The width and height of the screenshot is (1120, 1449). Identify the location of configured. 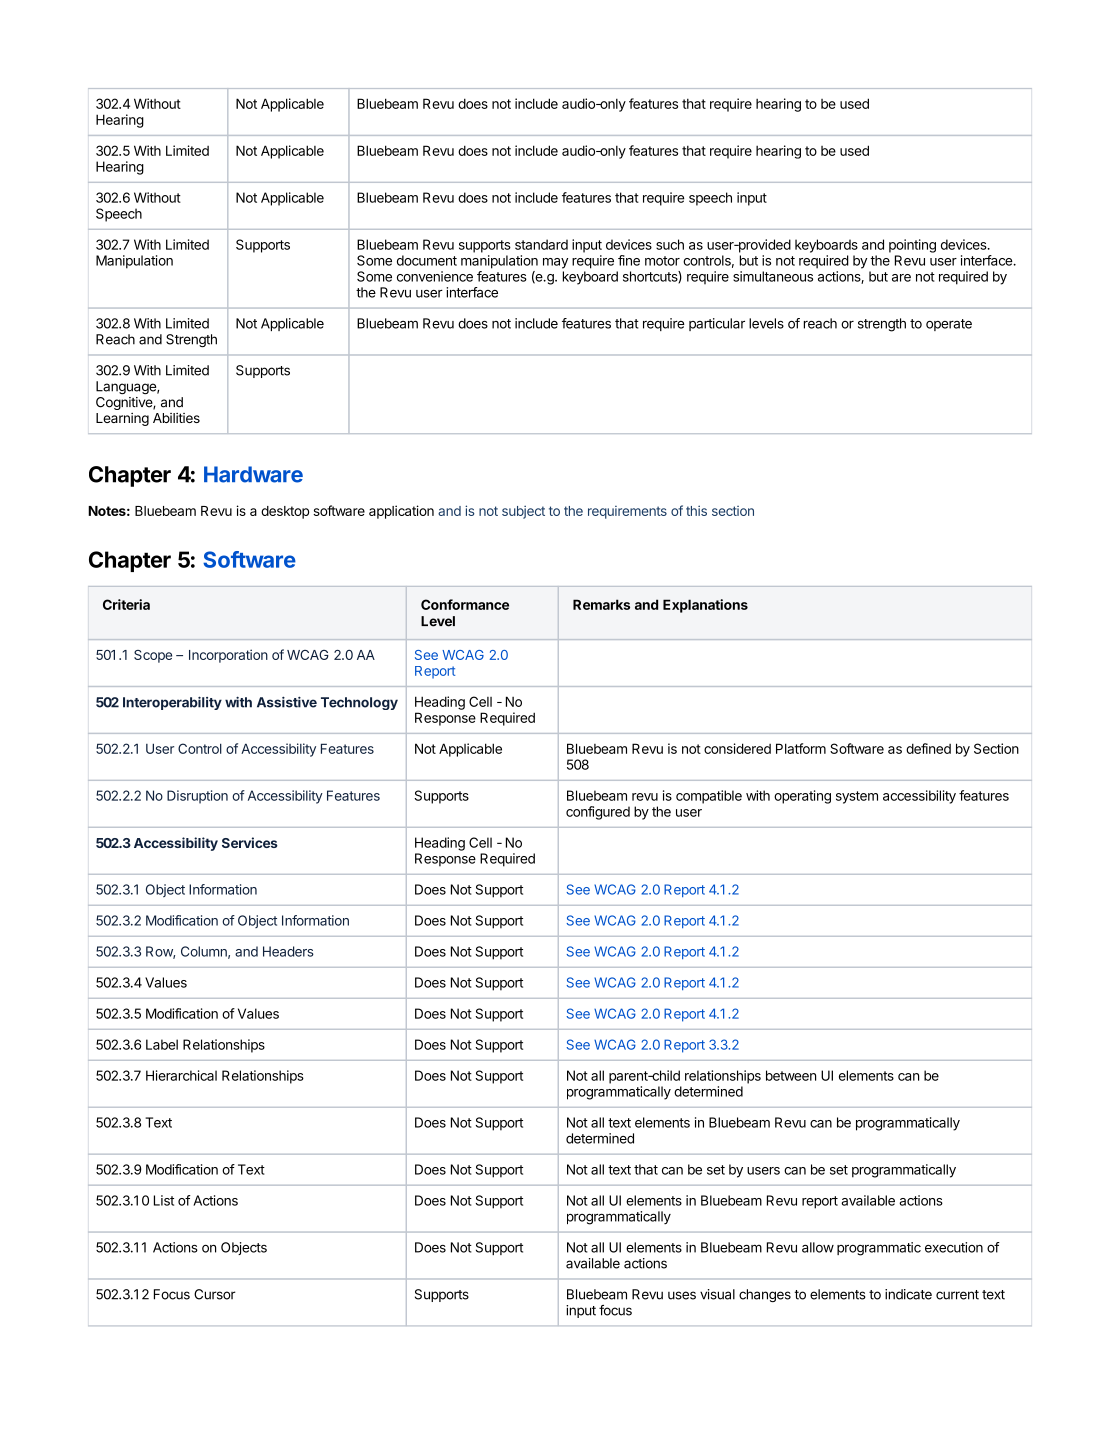
(598, 813).
